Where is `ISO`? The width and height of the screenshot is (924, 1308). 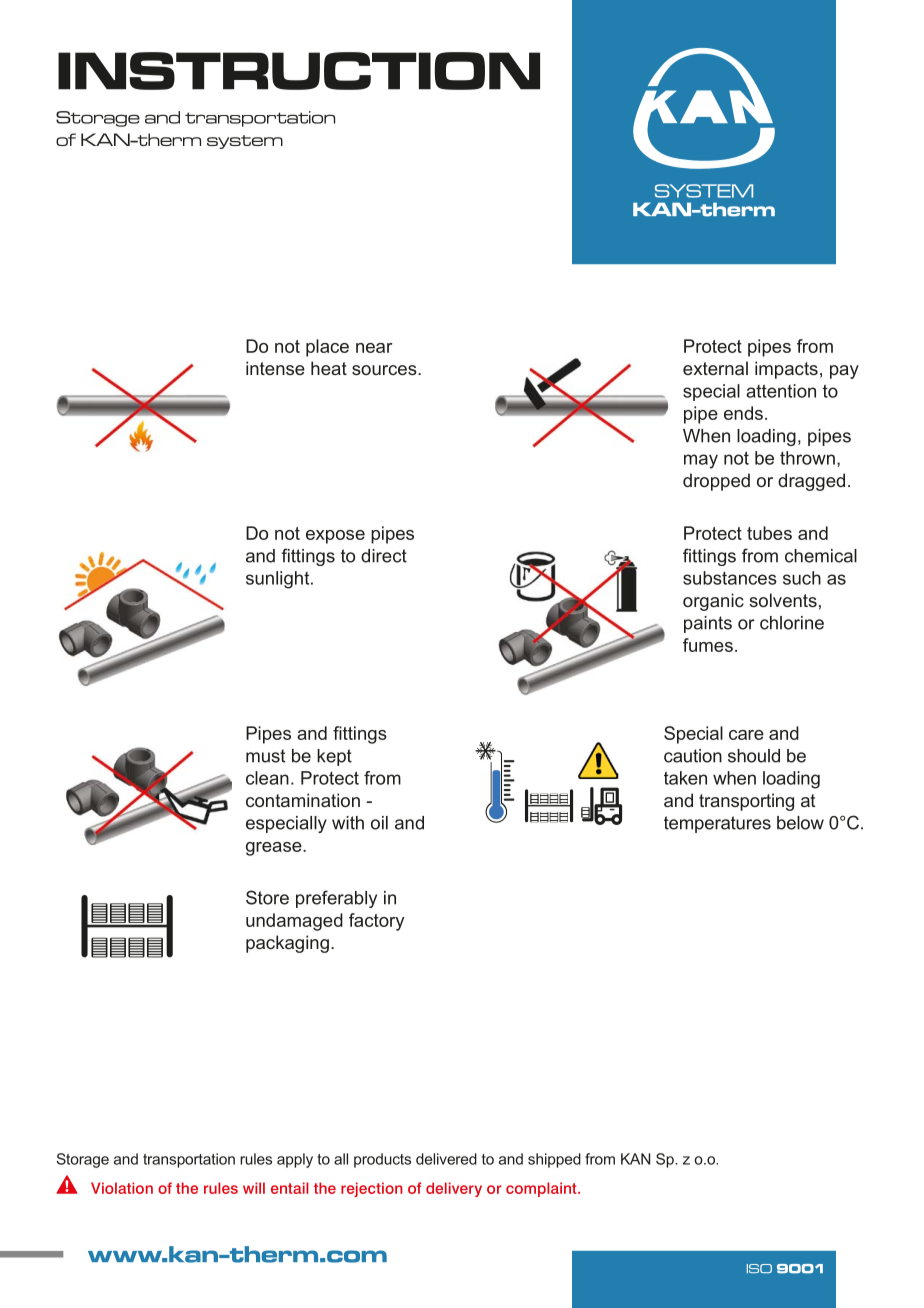
ISO is located at coordinates (759, 1268).
